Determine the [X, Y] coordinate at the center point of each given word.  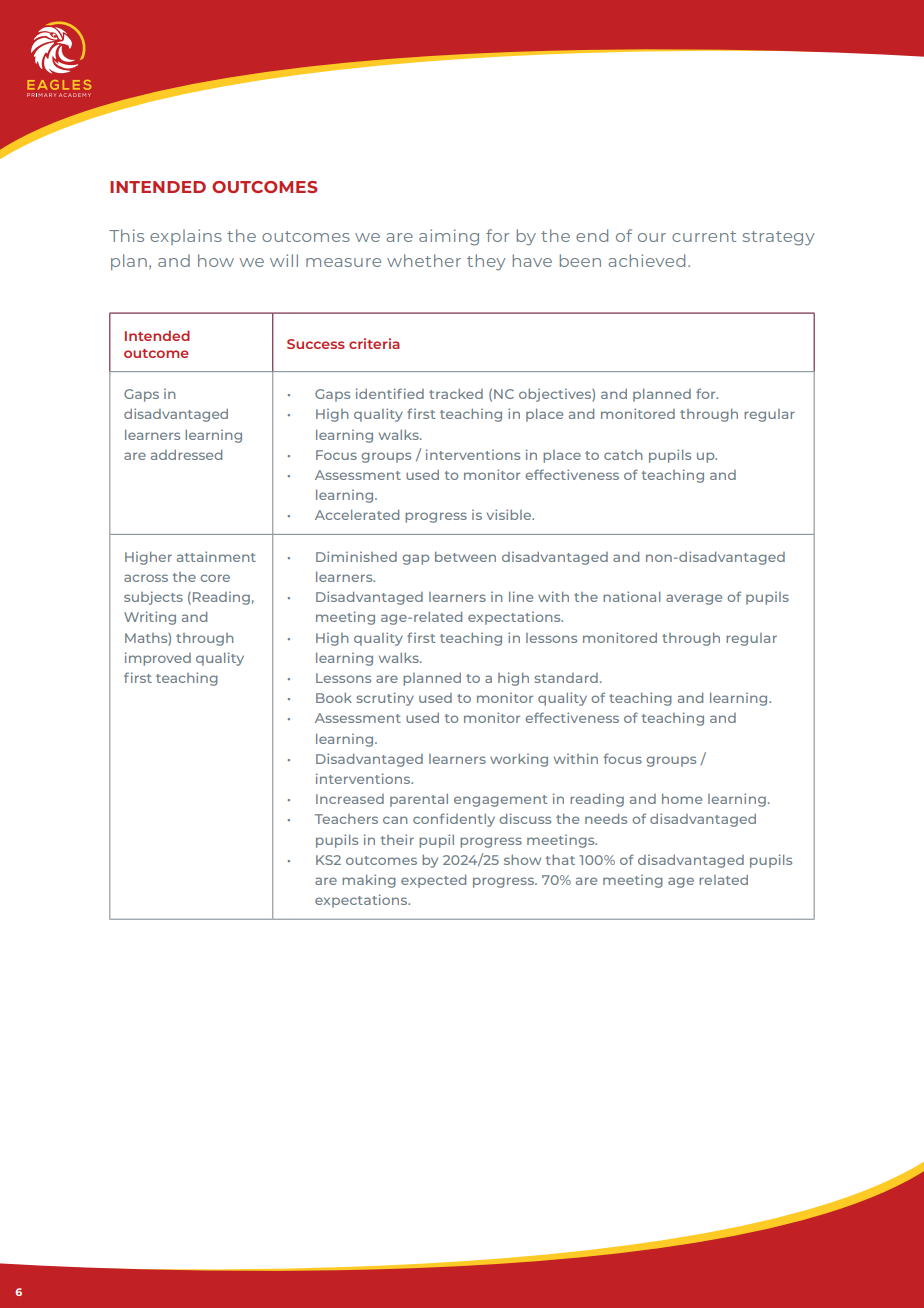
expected [433, 881]
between [465, 557]
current [704, 236]
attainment [216, 556]
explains [186, 237]
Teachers [346, 819]
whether [424, 260]
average [694, 599]
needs [606, 819]
